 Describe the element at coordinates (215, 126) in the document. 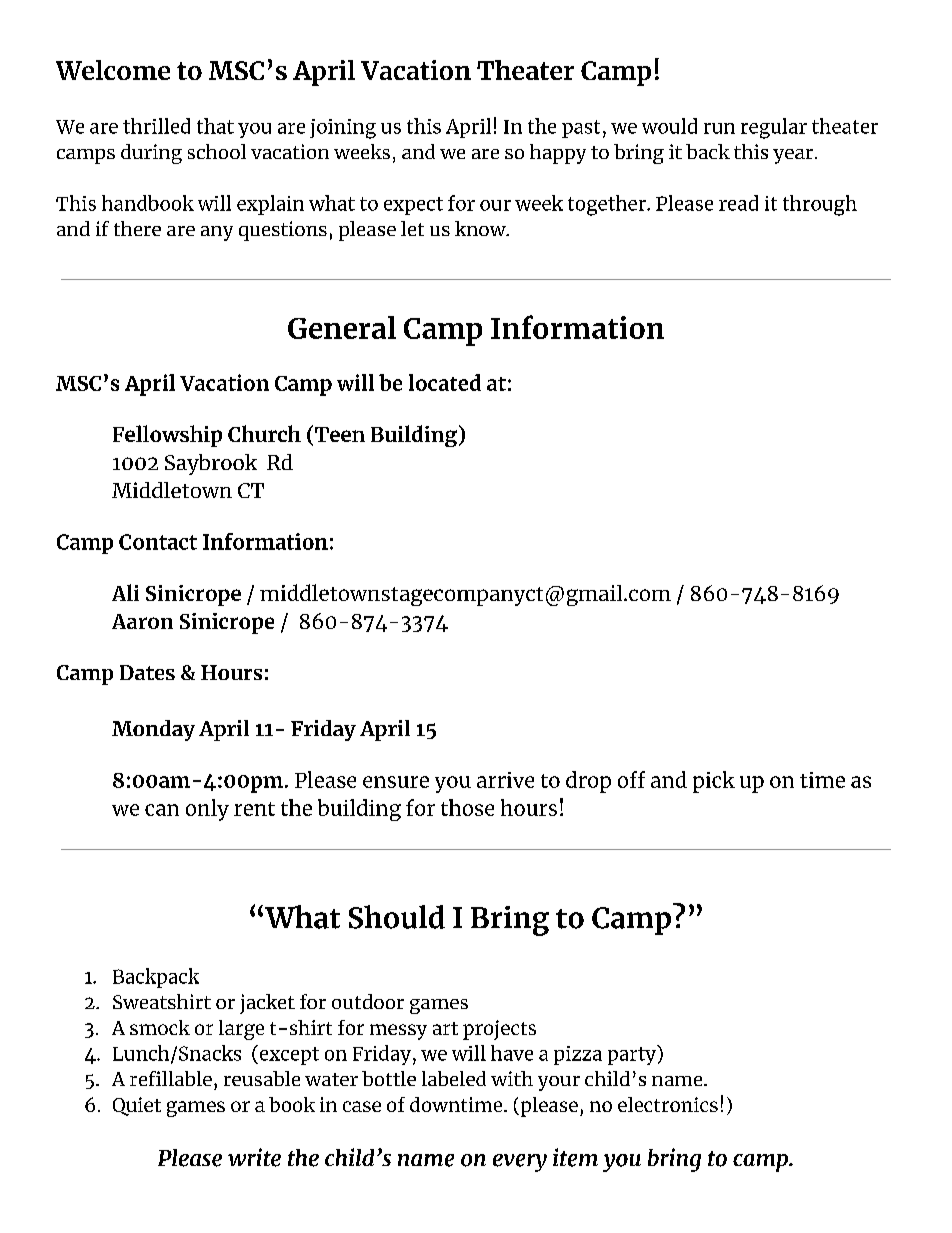

I see `that` at that location.
